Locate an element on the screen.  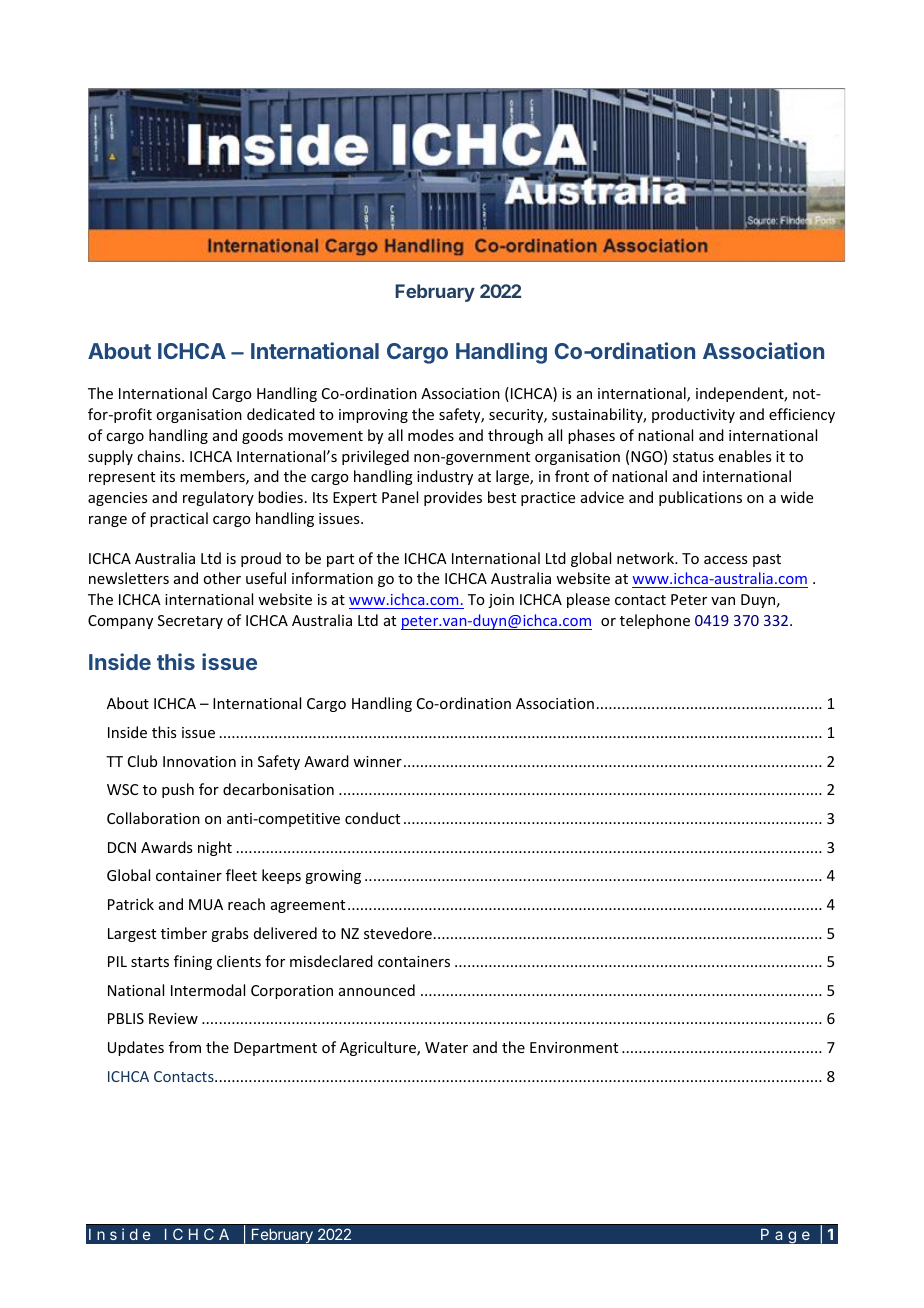
Water is located at coordinates (446, 1047).
